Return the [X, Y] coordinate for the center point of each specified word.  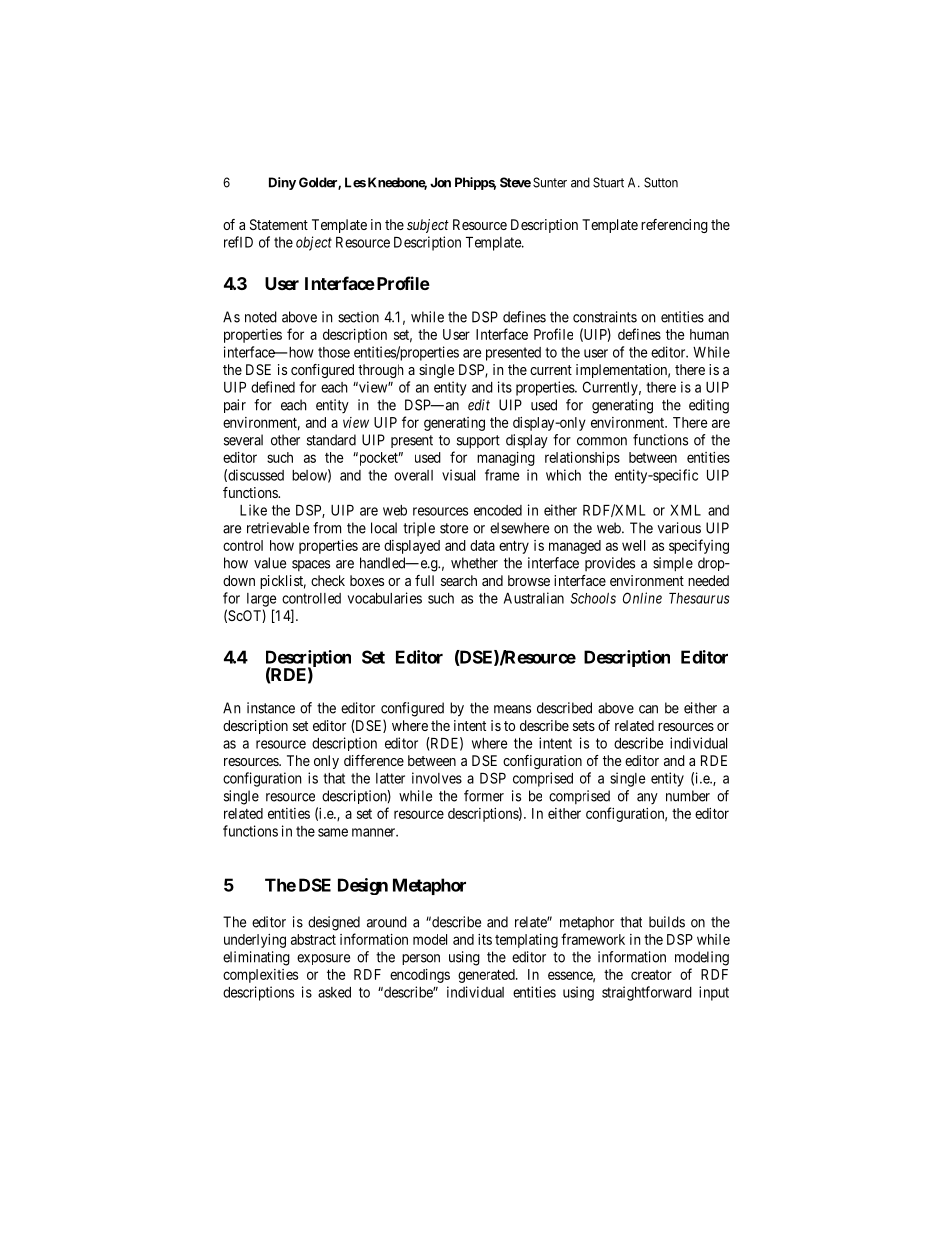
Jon [440, 182]
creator [651, 975]
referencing [674, 226]
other [285, 440]
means [512, 709]
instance [271, 708]
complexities [260, 976]
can [648, 709]
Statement [279, 224]
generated [487, 976]
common [602, 441]
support [478, 442]
